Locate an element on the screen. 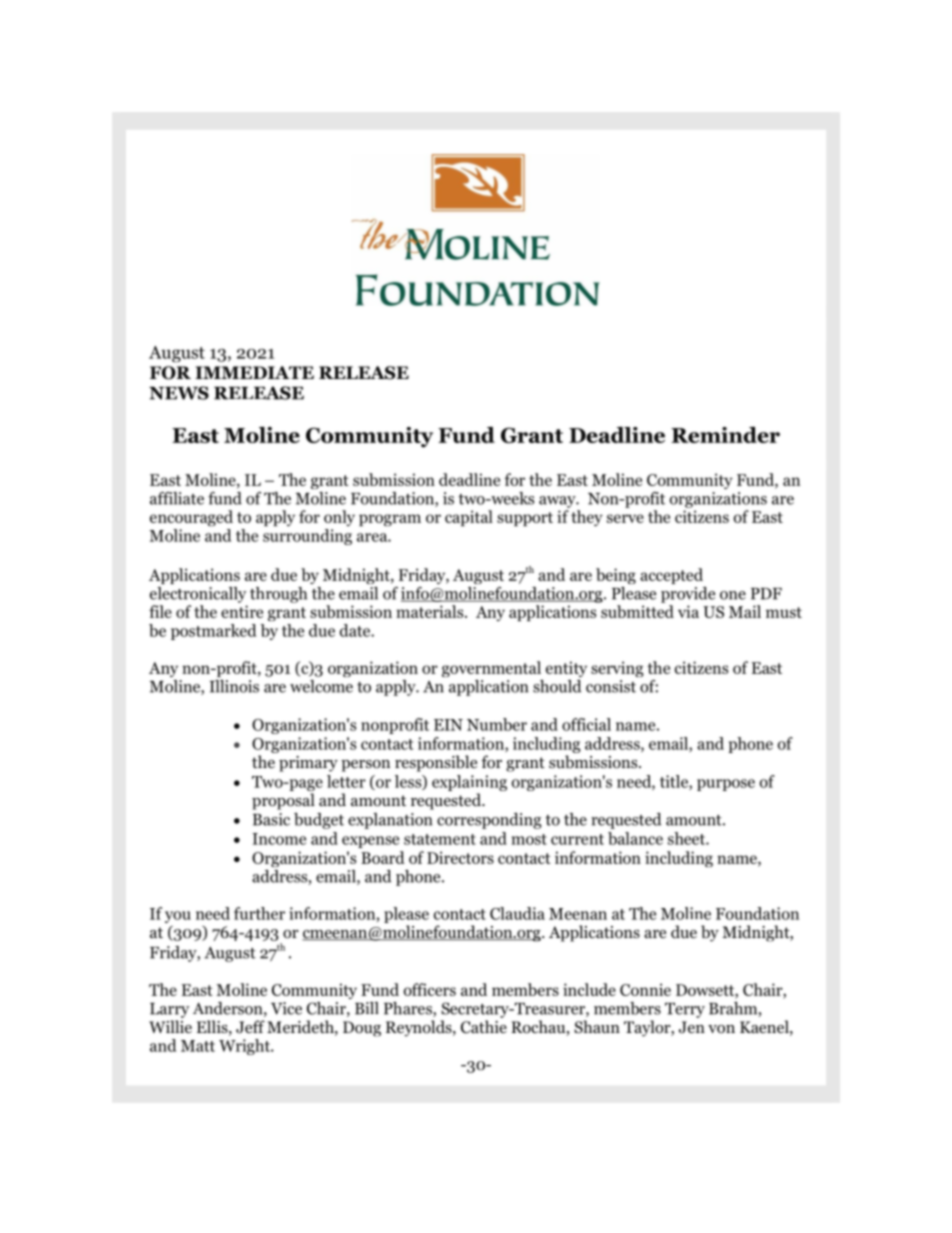 Image resolution: width=952 pixels, height=1233 pixels. accepted is located at coordinates (671, 576).
